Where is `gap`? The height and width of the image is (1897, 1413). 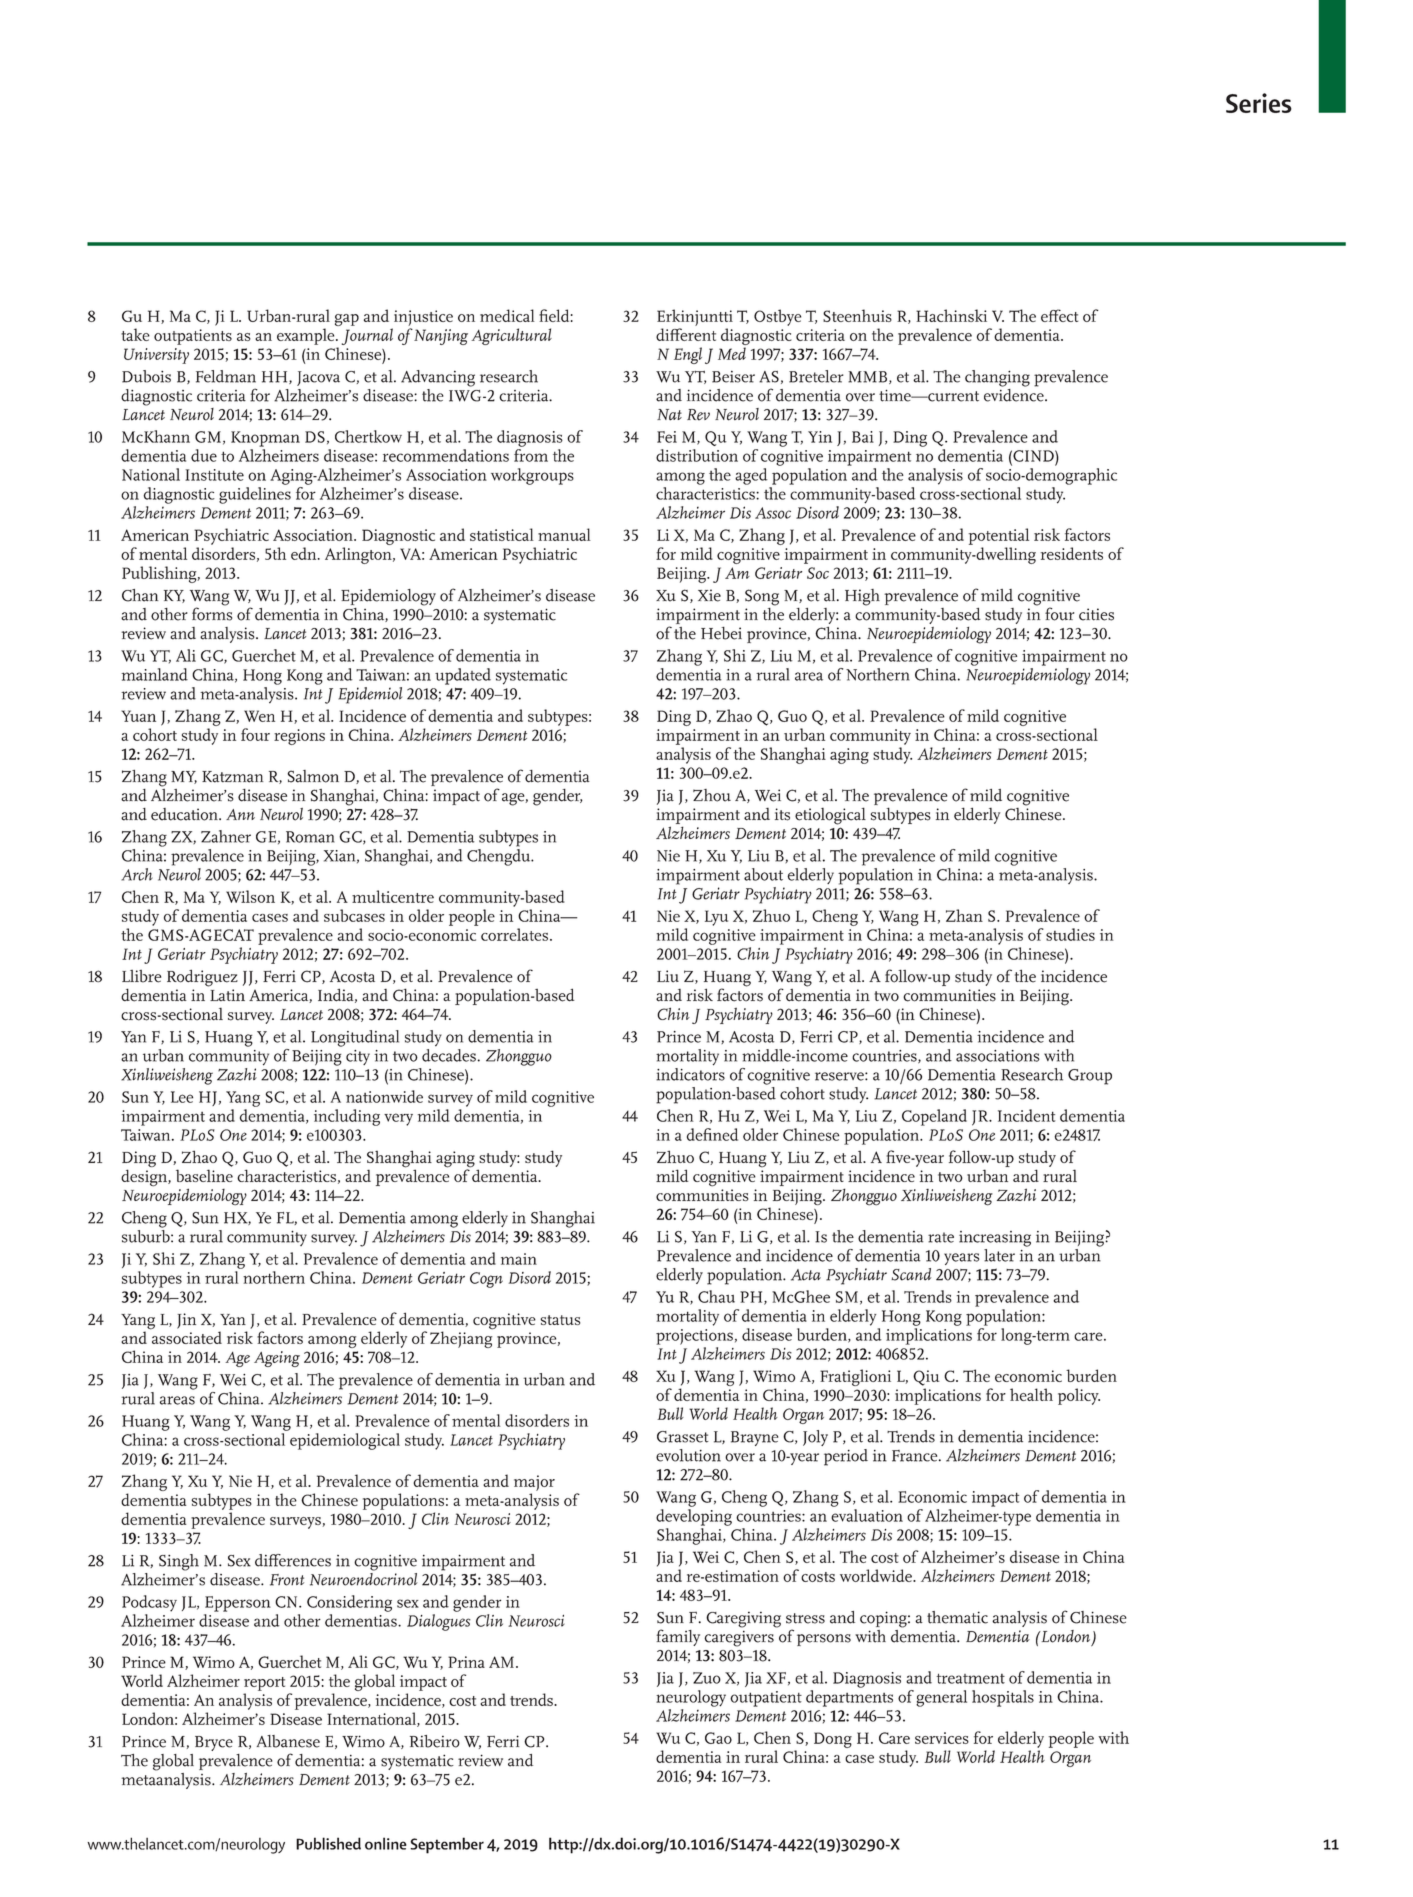 gap is located at coordinates (347, 320).
